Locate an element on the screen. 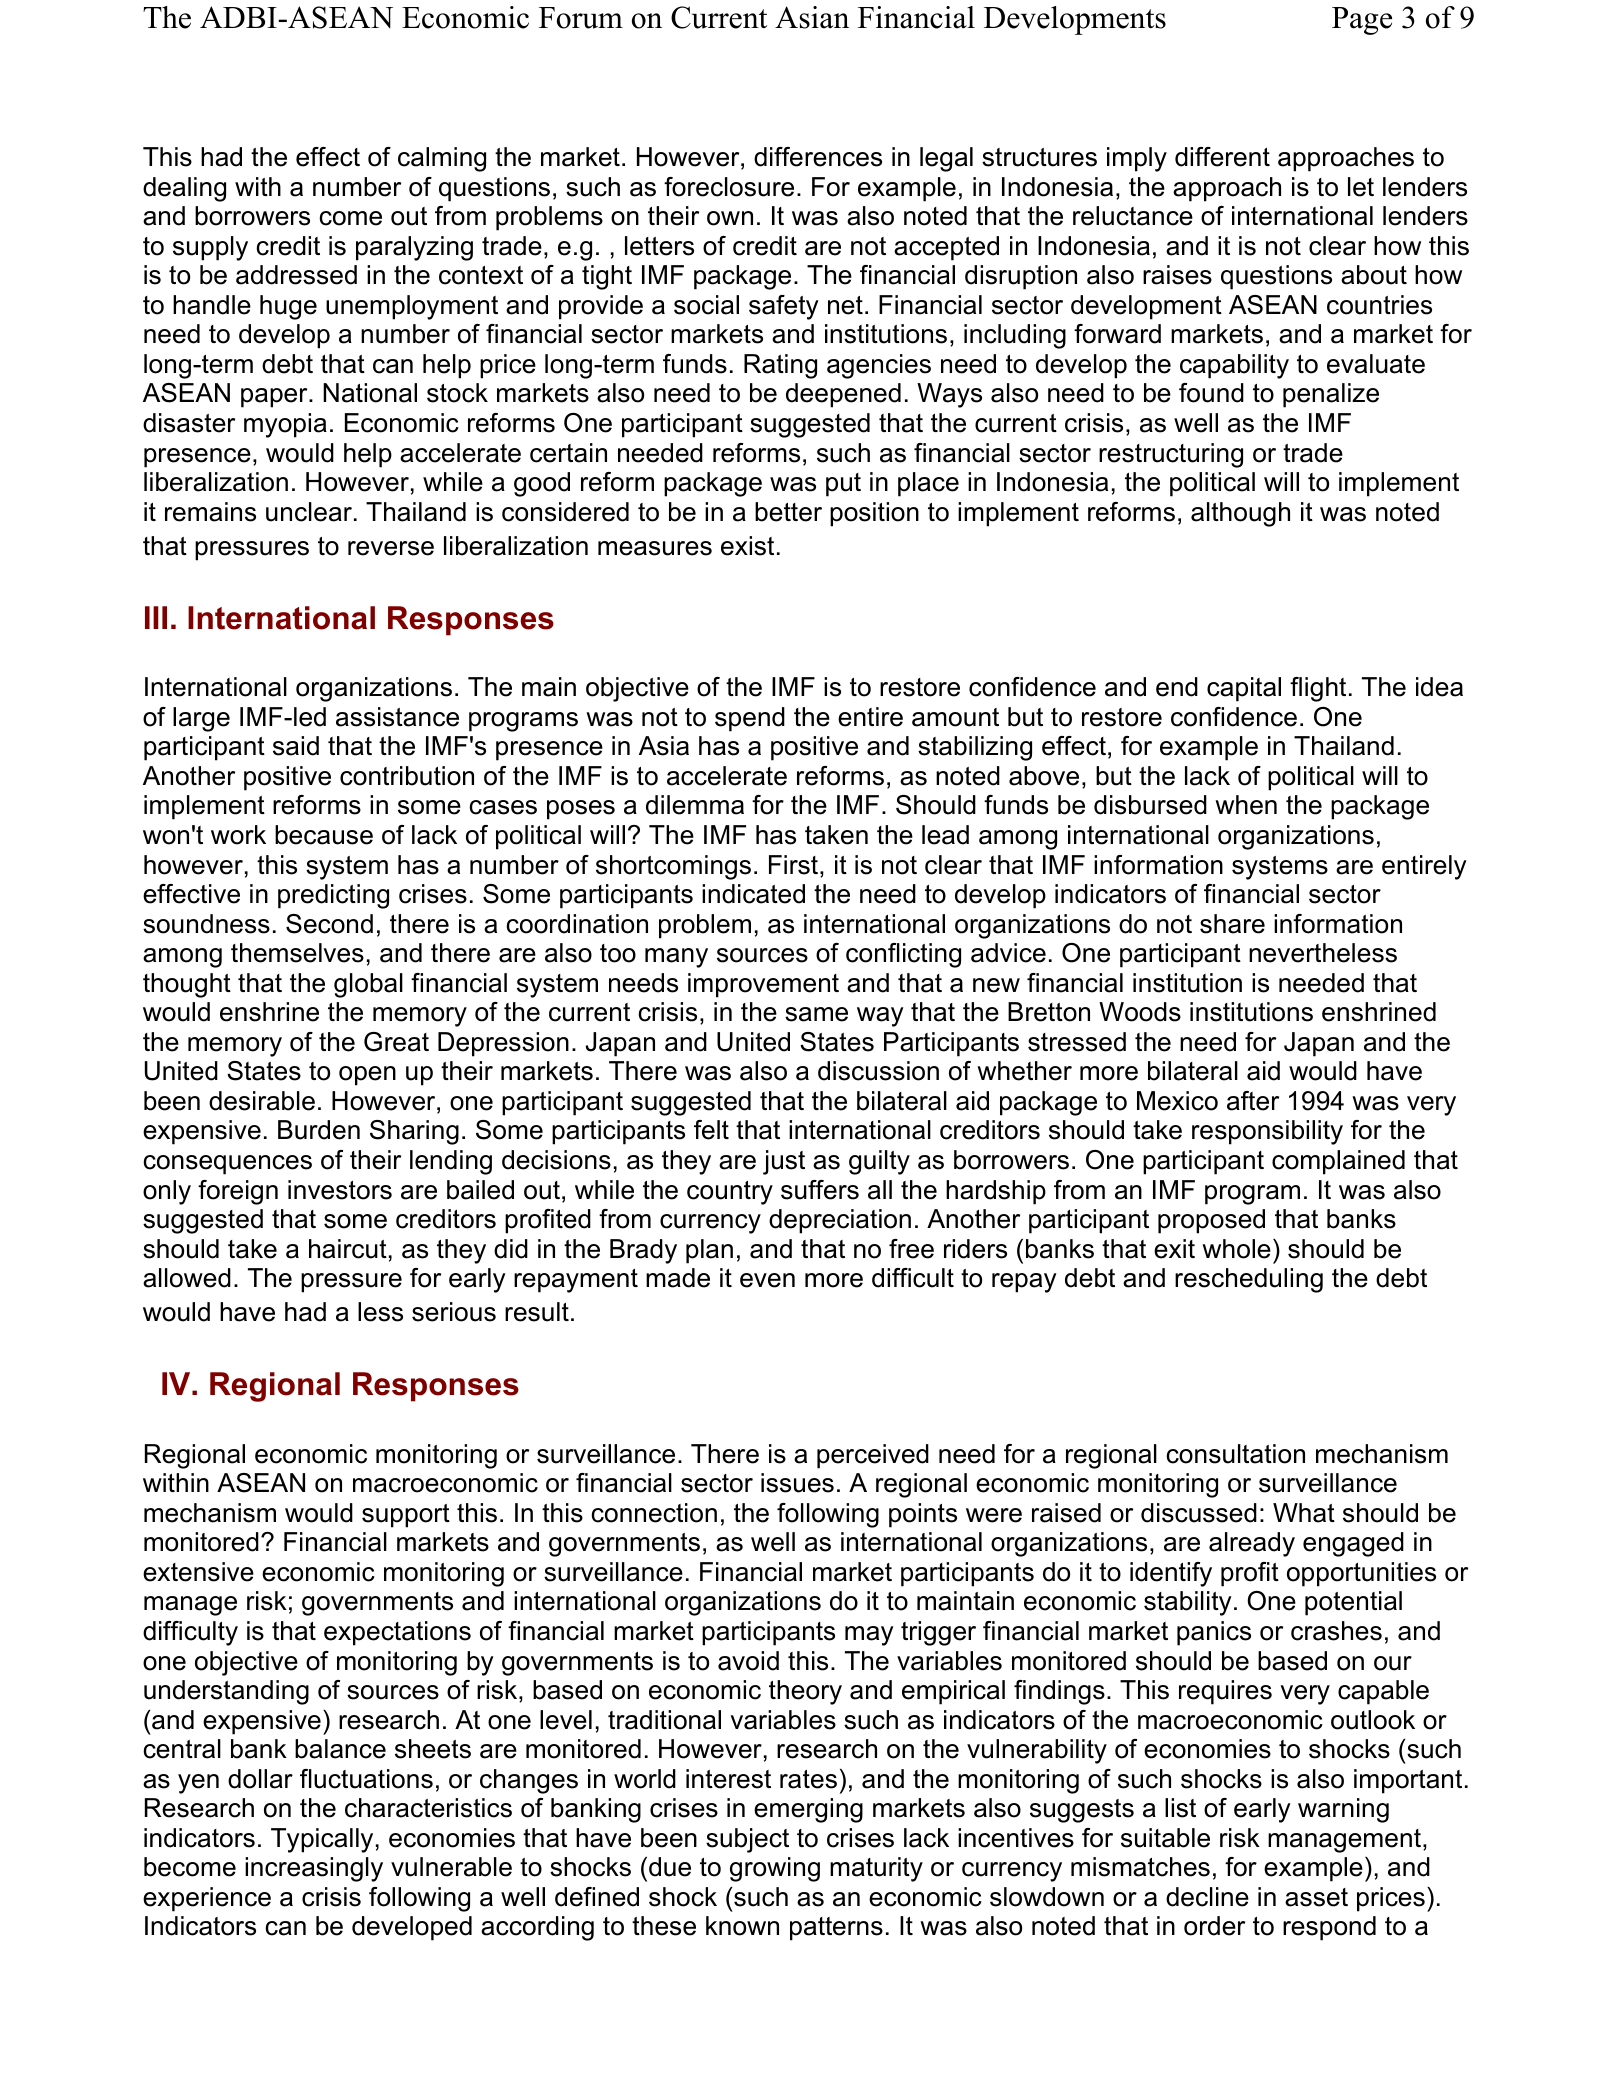  differences is located at coordinates (818, 157).
